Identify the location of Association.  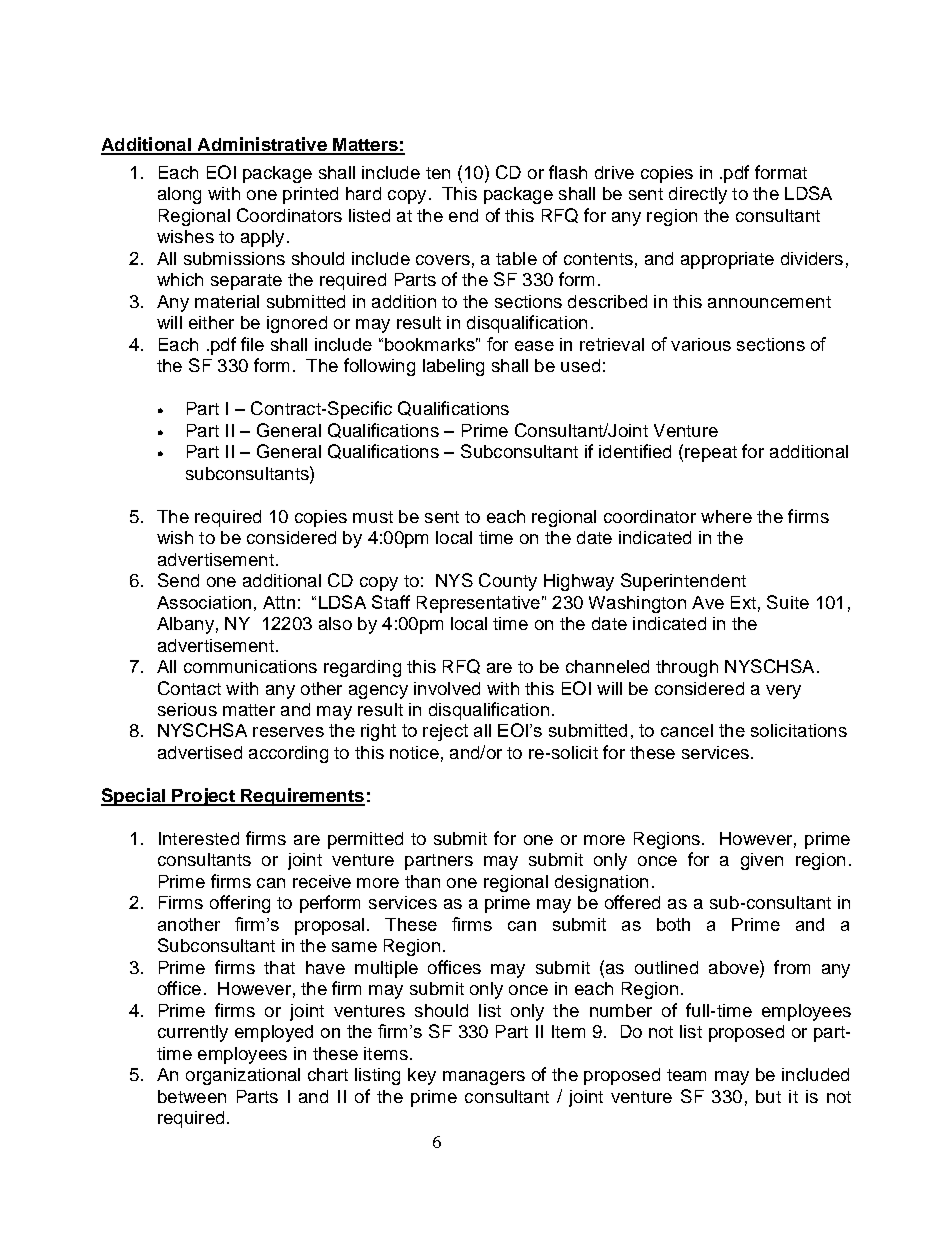
(204, 602).
